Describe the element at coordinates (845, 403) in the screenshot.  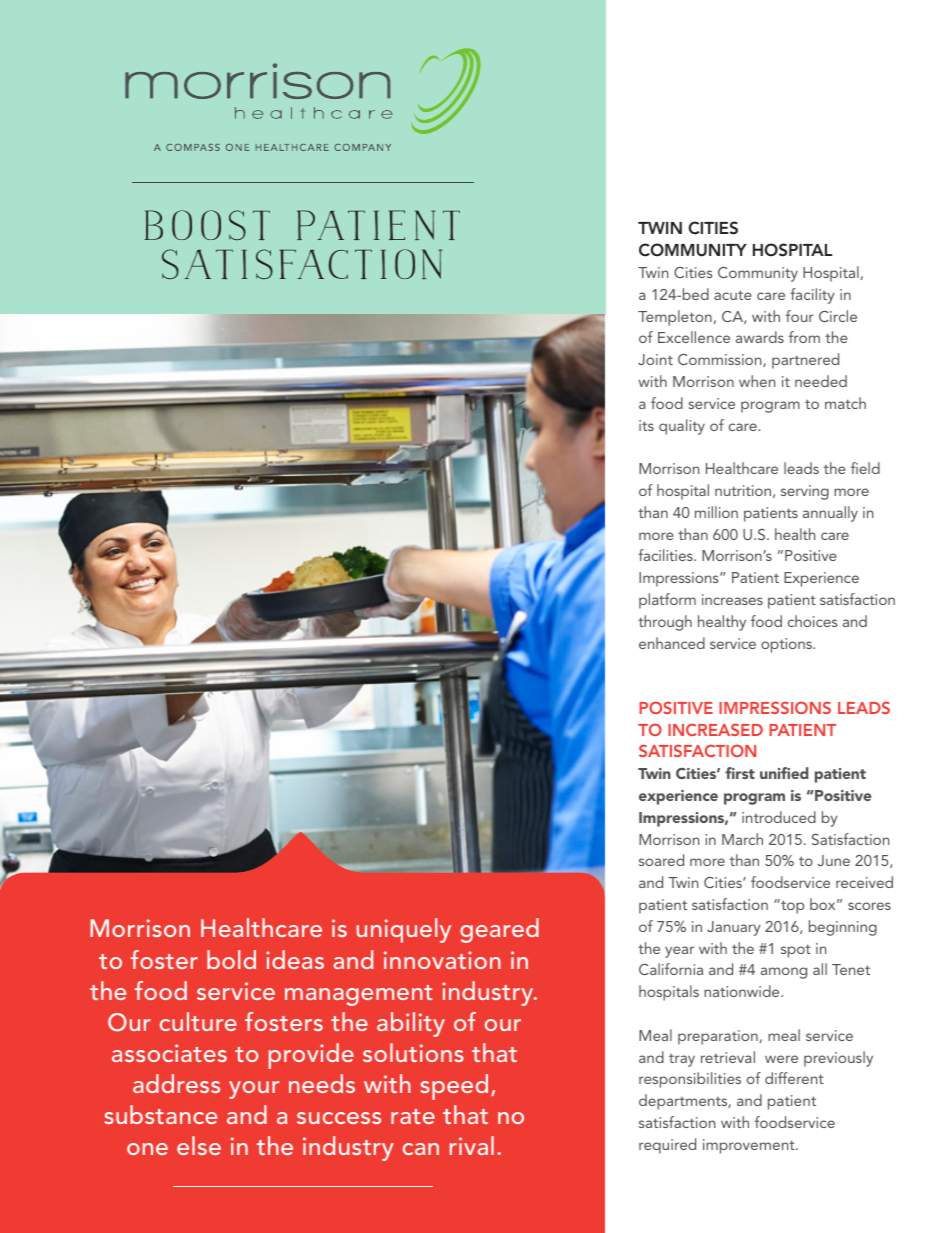
I see `match` at that location.
